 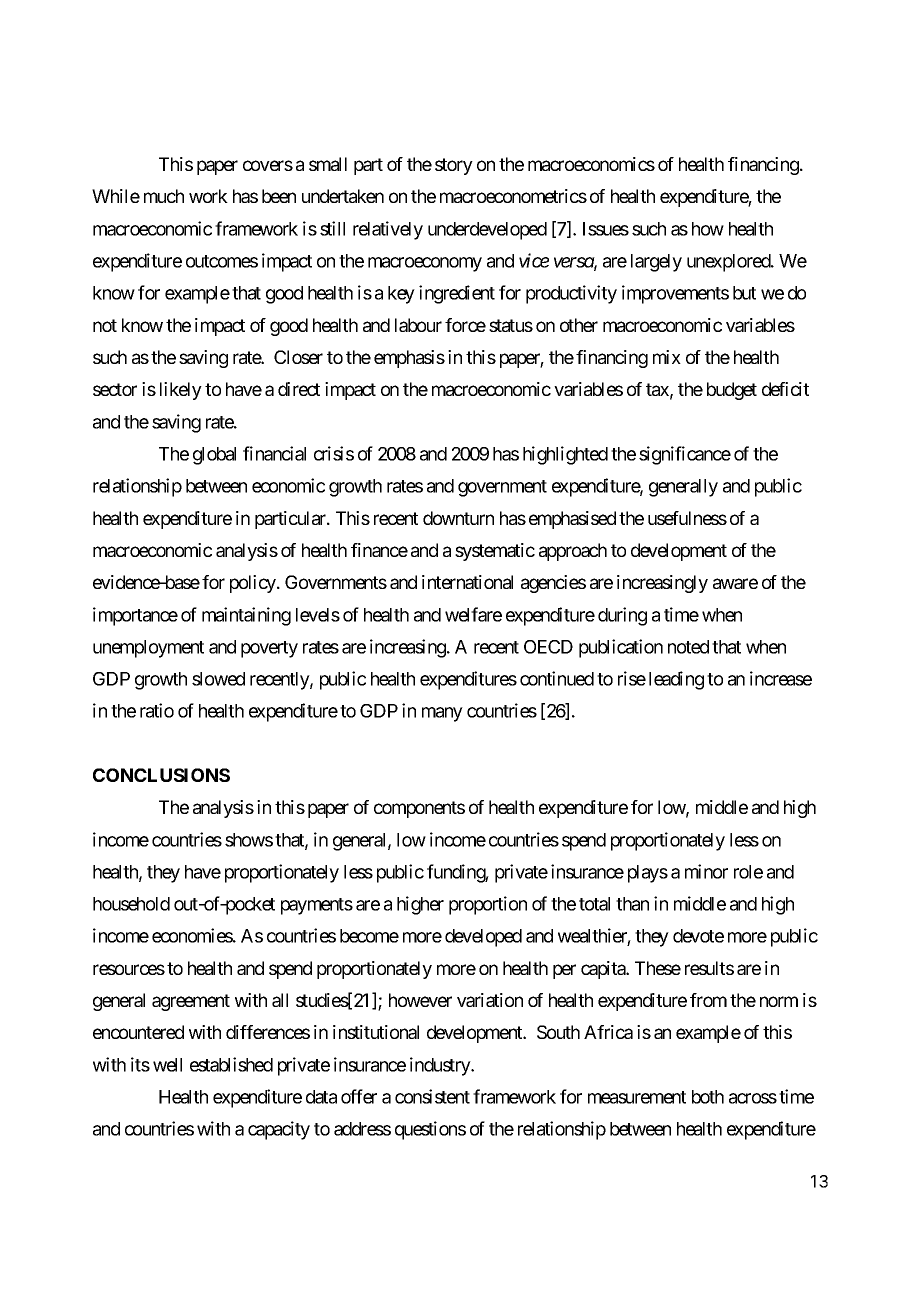 I want to click on story, so click(x=454, y=166).
